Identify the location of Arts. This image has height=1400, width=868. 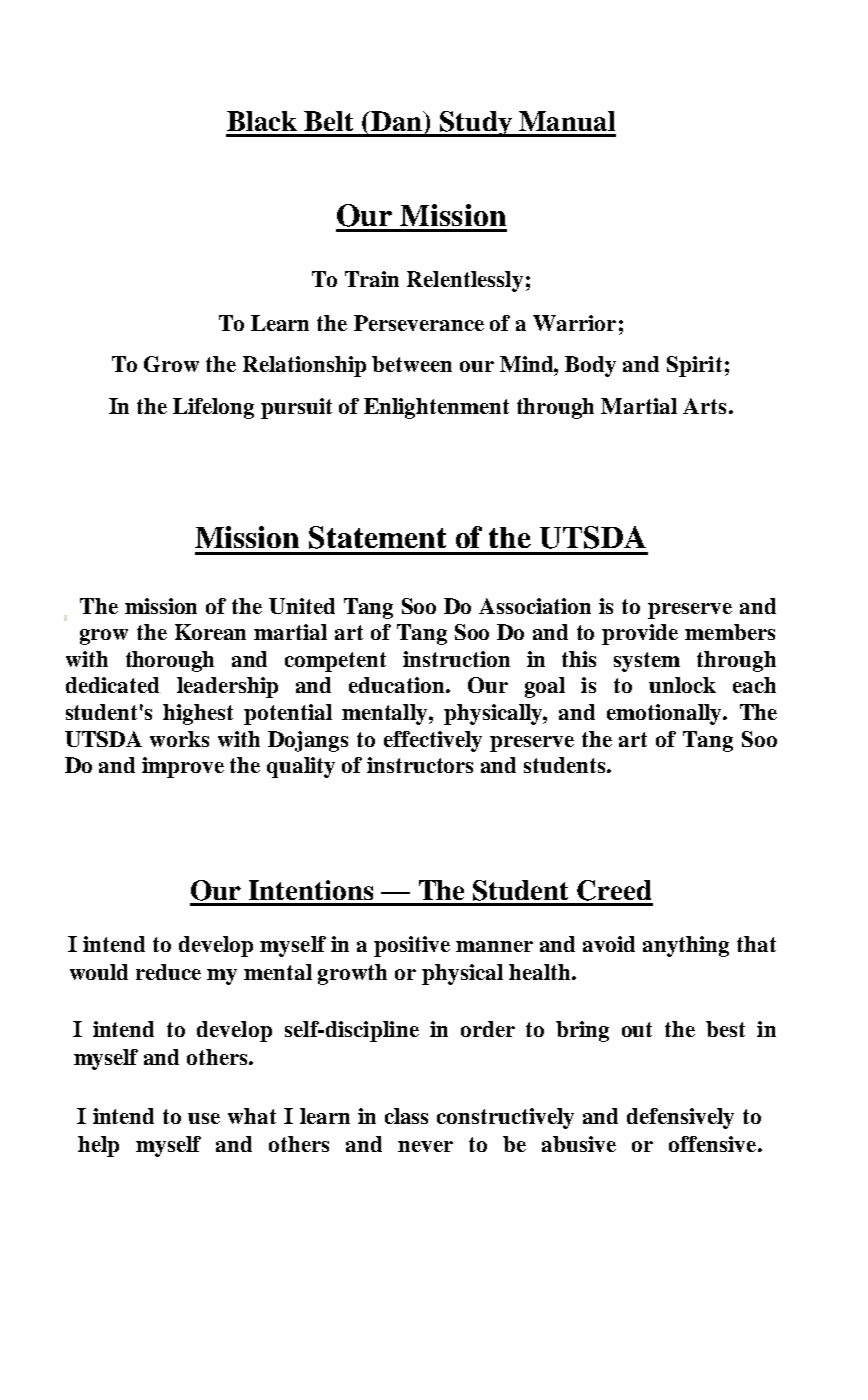
(704, 406).
